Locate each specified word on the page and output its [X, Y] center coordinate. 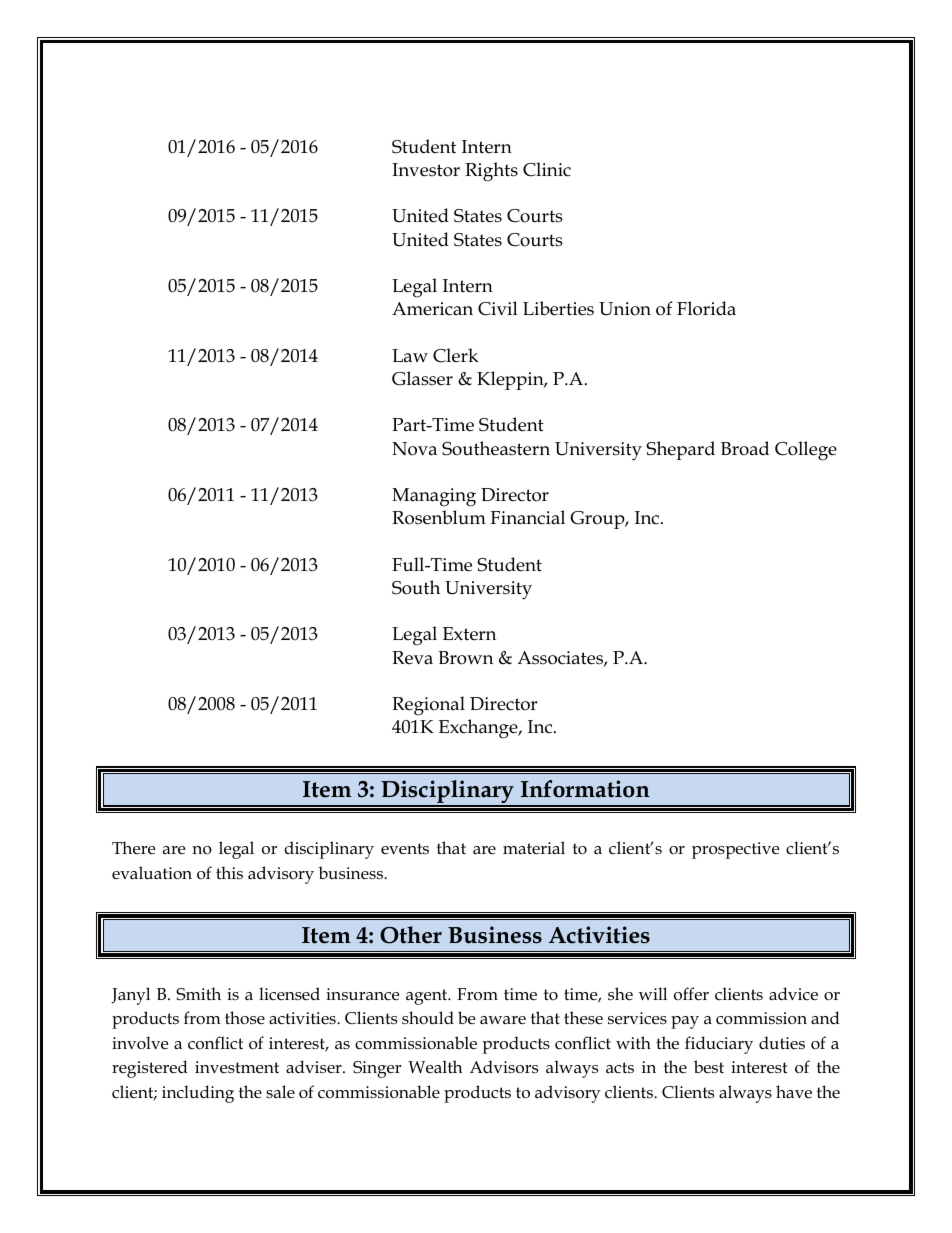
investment [237, 1067]
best [709, 1067]
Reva [412, 658]
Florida [706, 308]
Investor [426, 170]
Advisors [504, 1067]
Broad [745, 448]
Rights [491, 172]
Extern [469, 634]
